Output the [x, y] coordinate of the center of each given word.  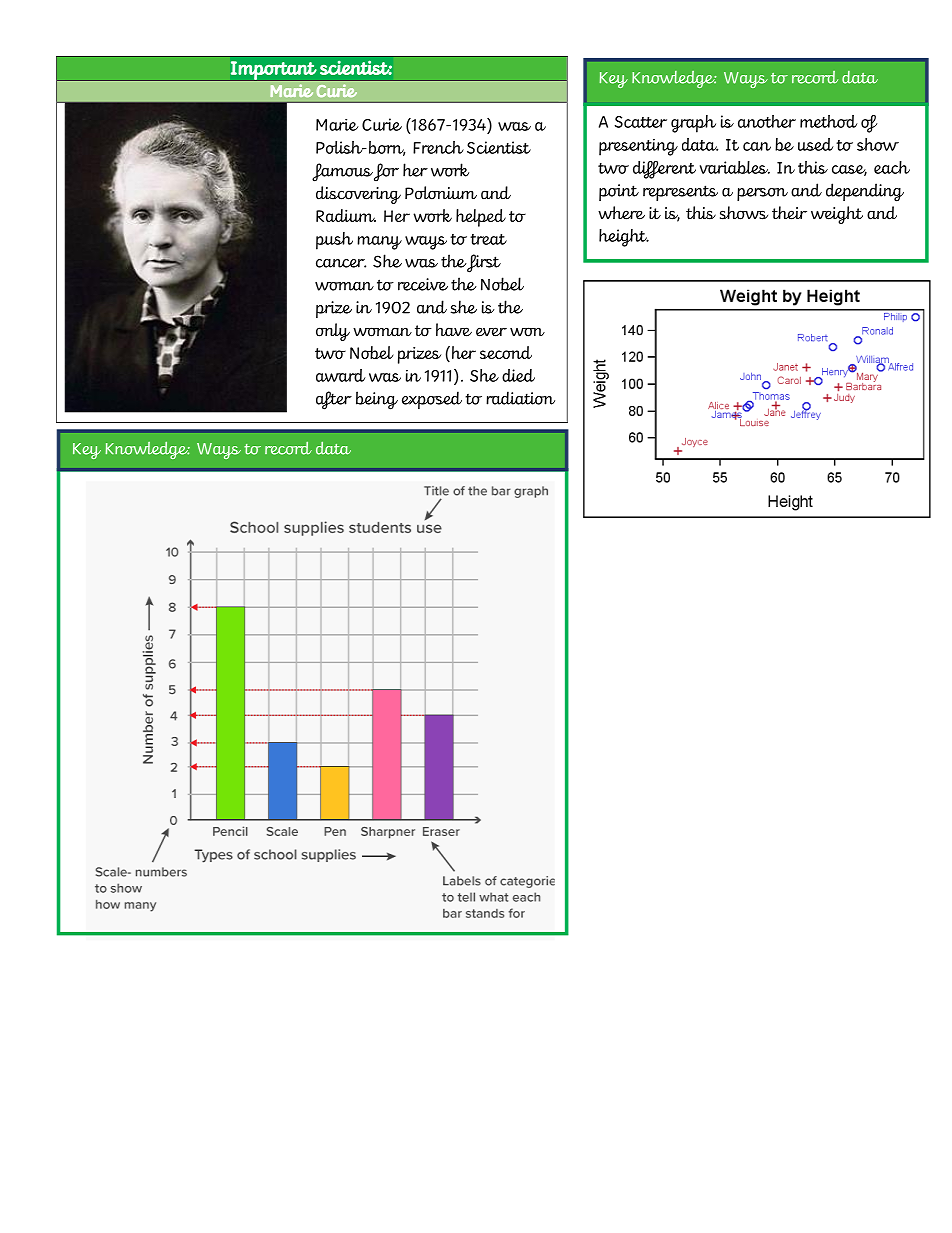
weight [837, 215]
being [377, 400]
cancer [341, 263]
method [829, 121]
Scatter [641, 122]
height [624, 238]
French [438, 147]
